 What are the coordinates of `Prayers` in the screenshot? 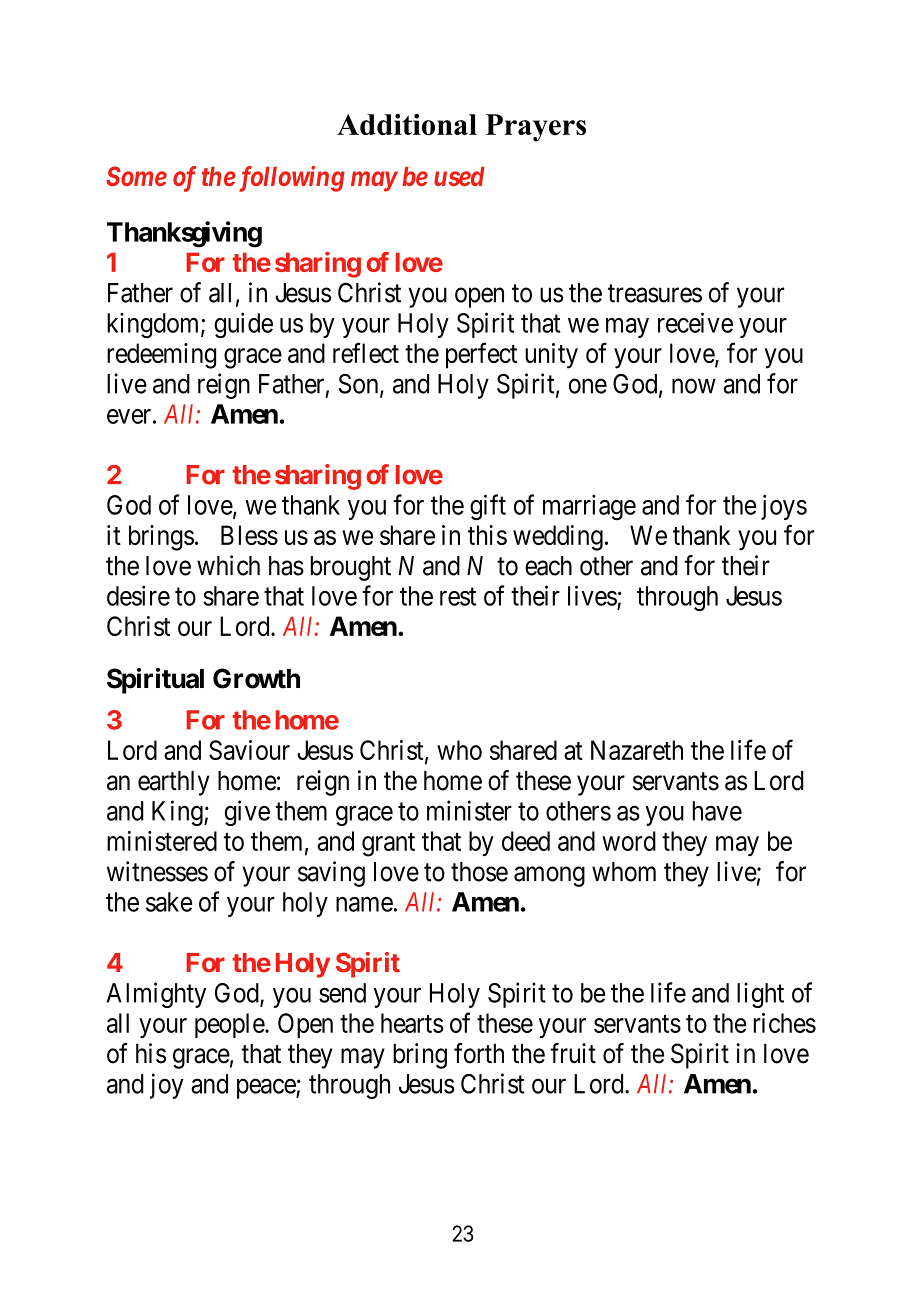 It's located at (536, 128).
